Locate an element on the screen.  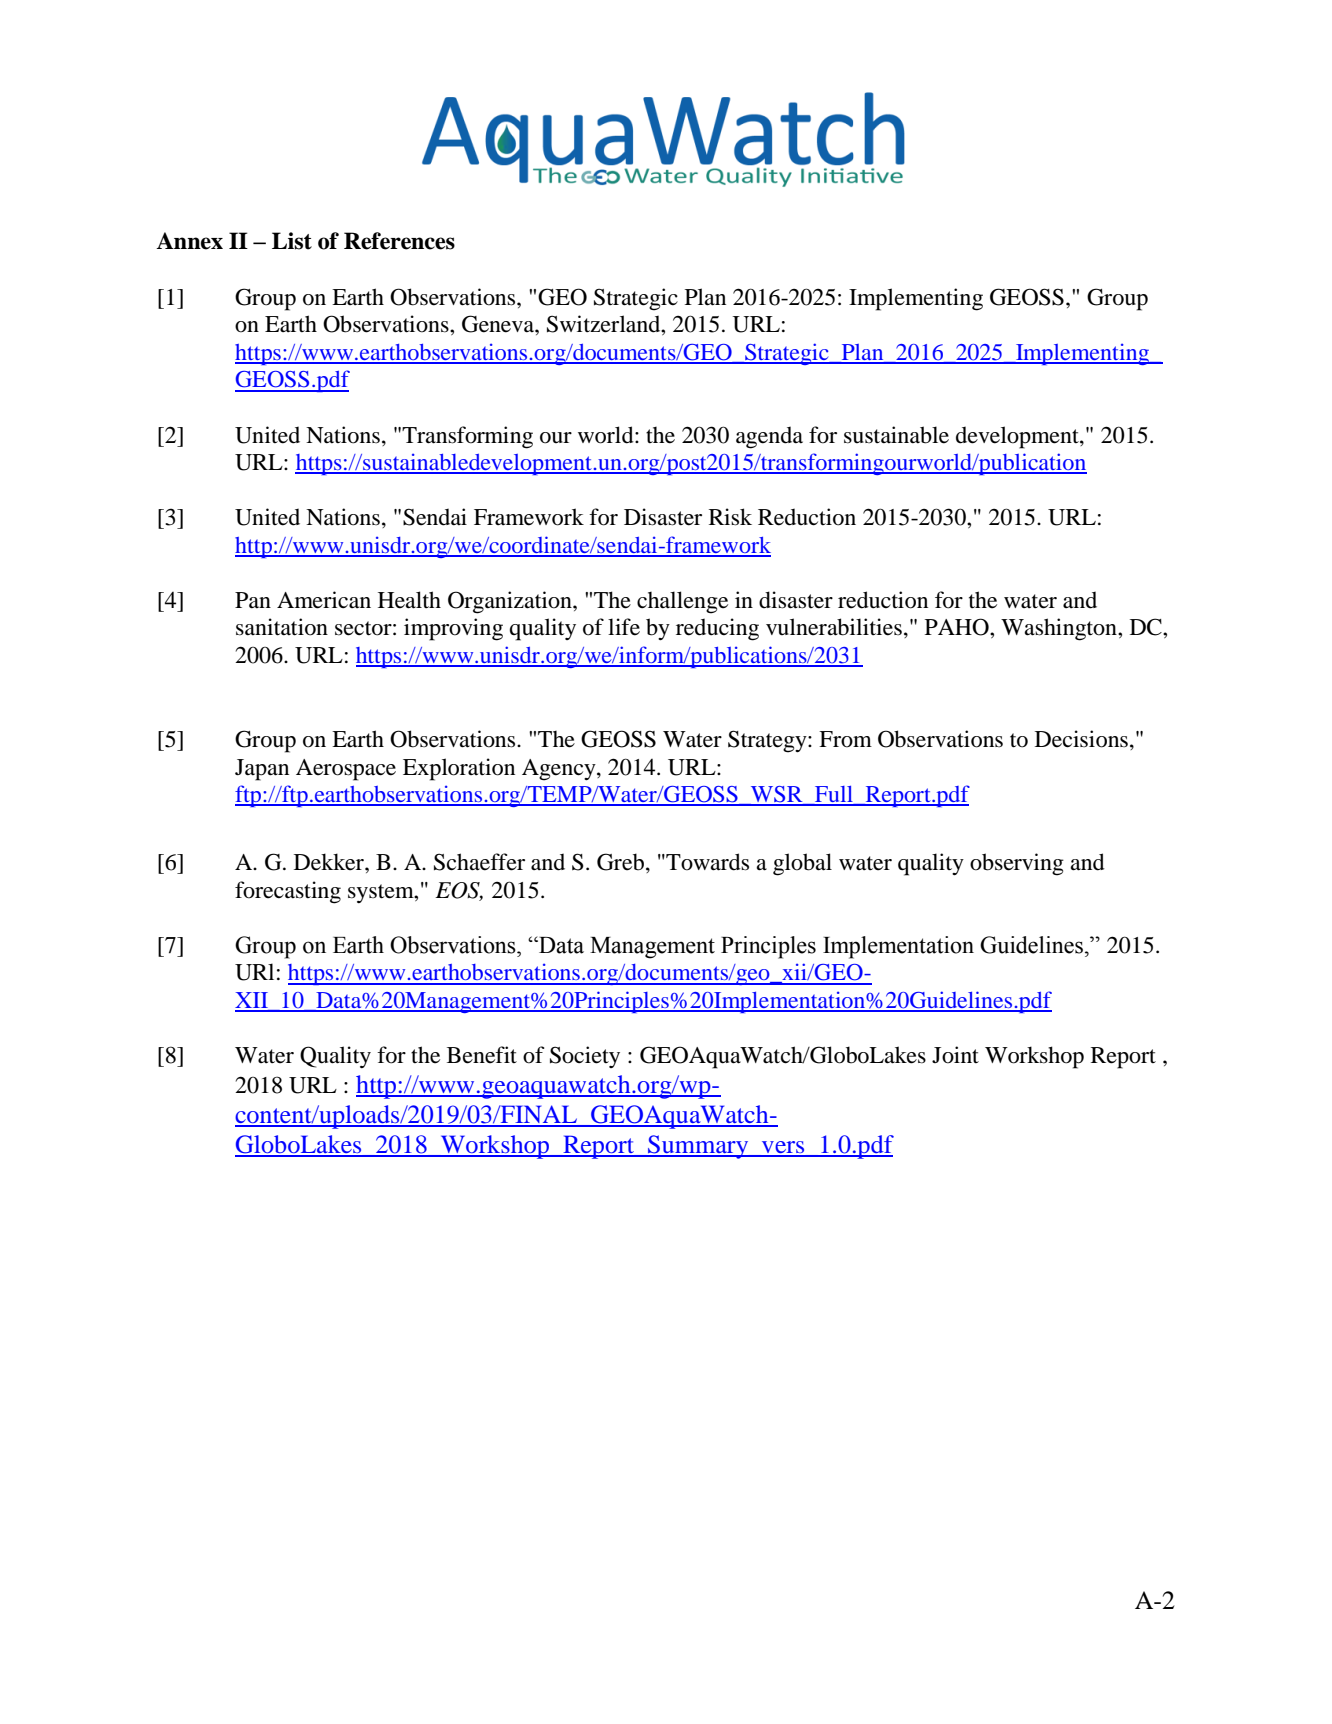
sanitation is located at coordinates (282, 627).
